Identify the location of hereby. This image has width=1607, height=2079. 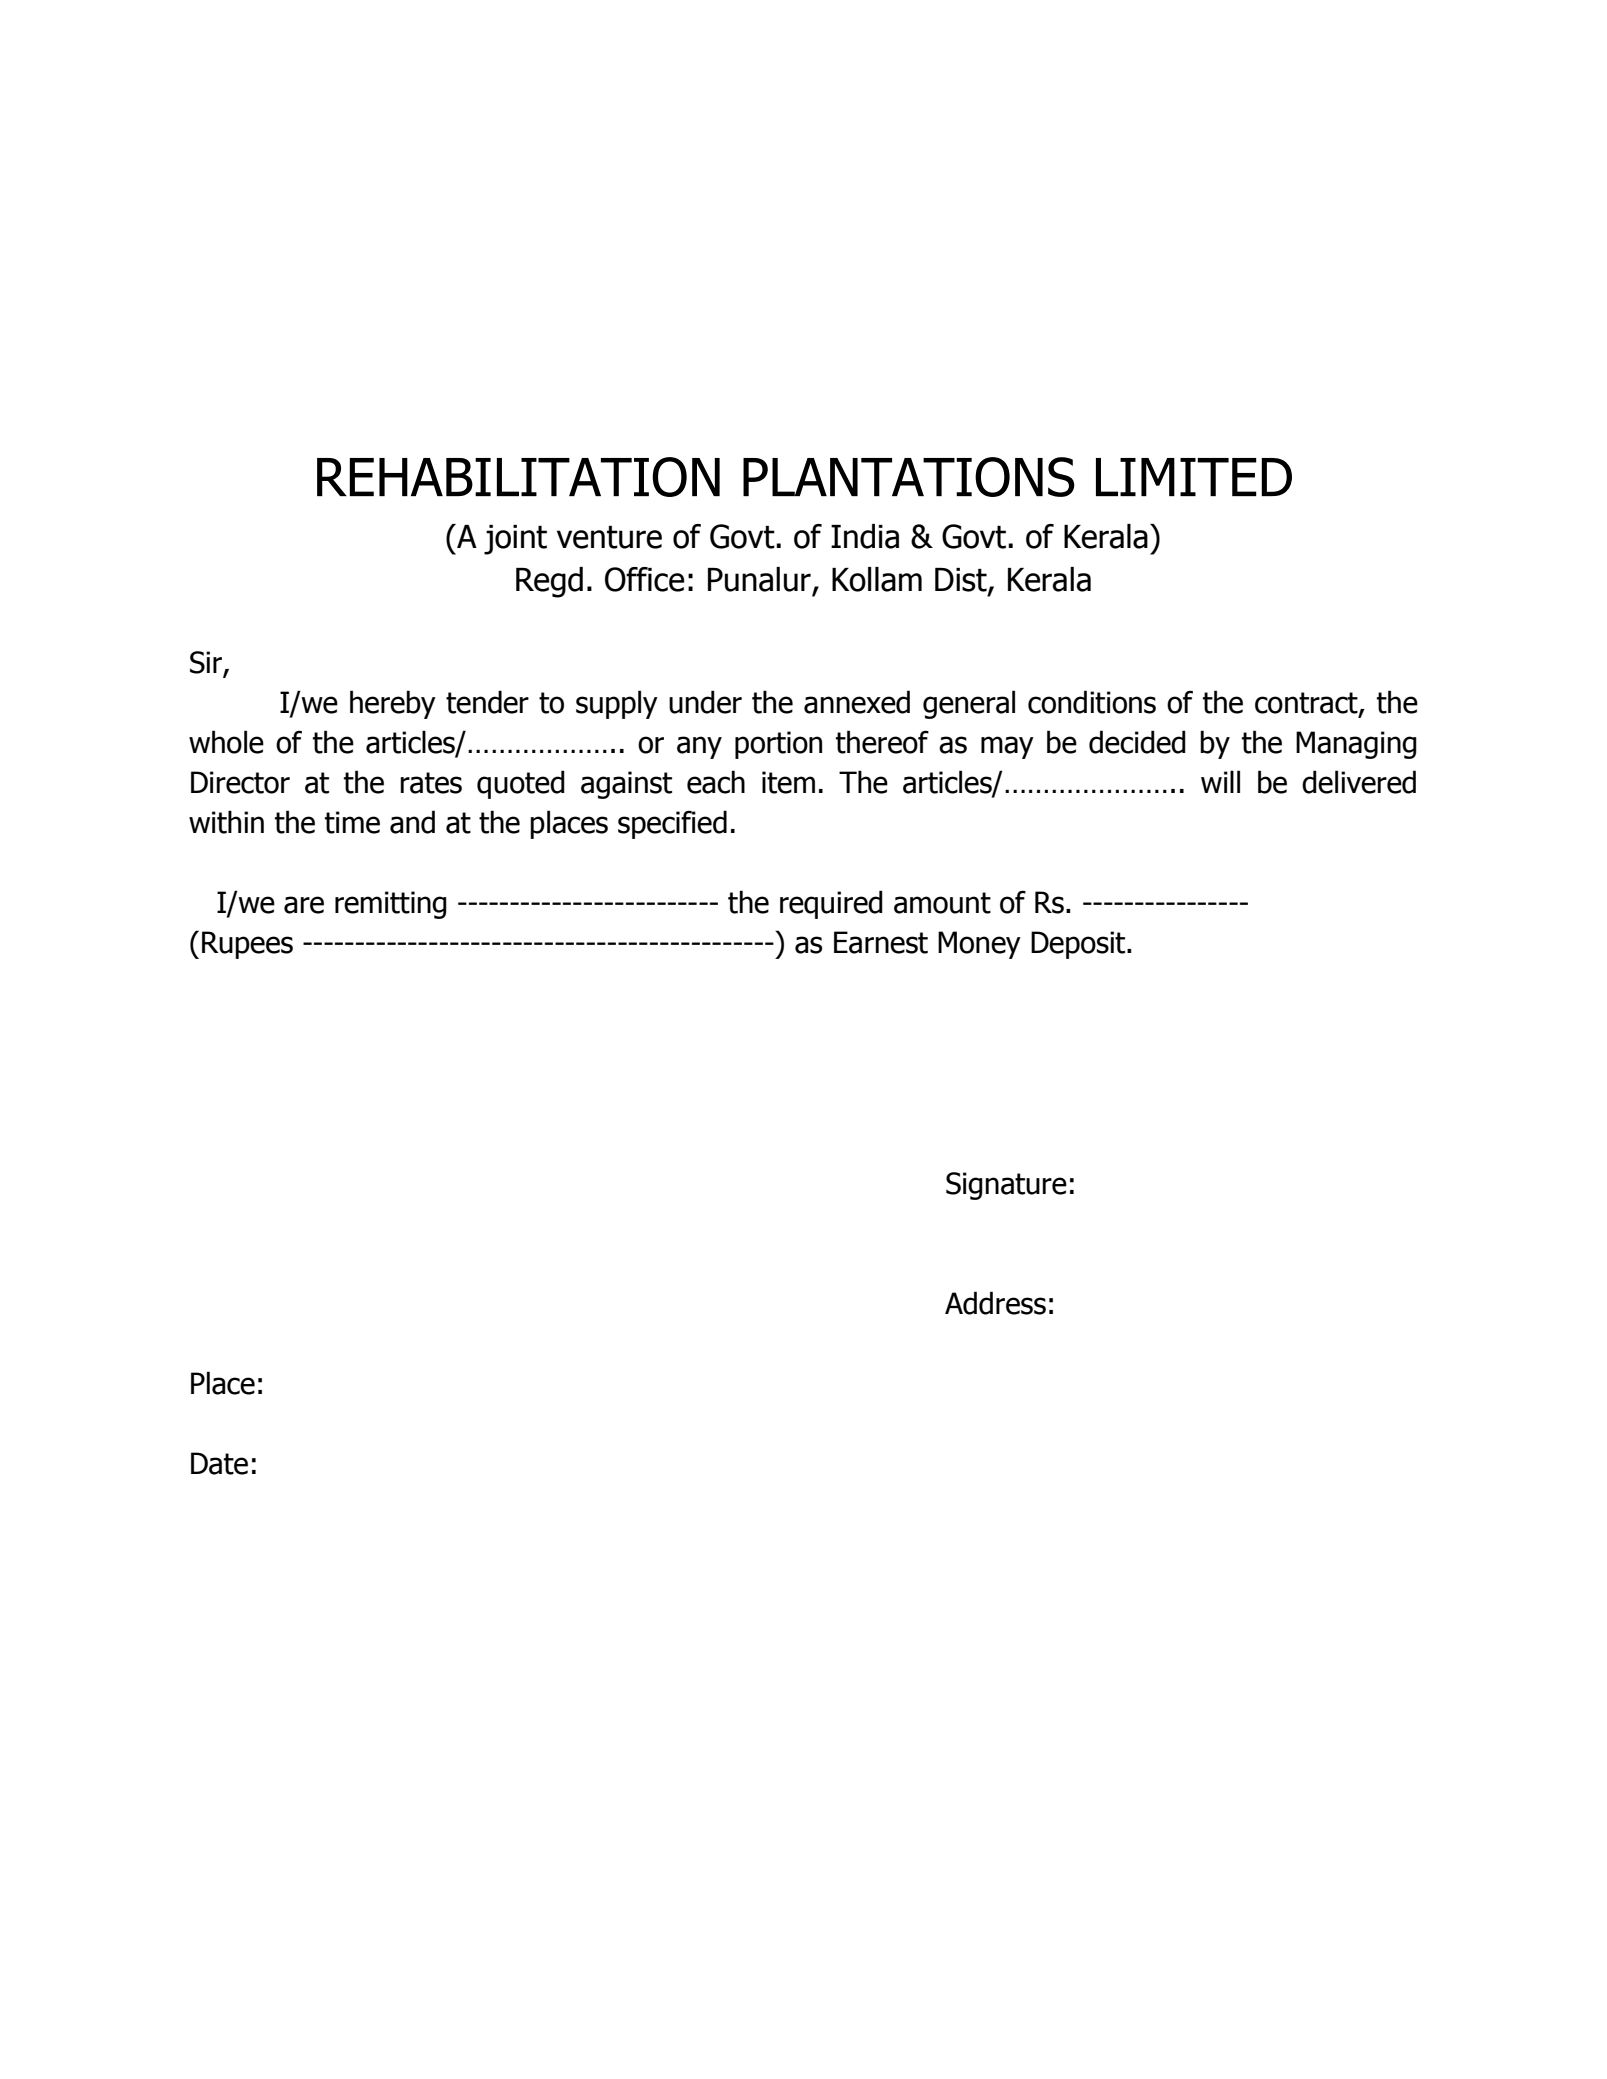
(393, 704).
